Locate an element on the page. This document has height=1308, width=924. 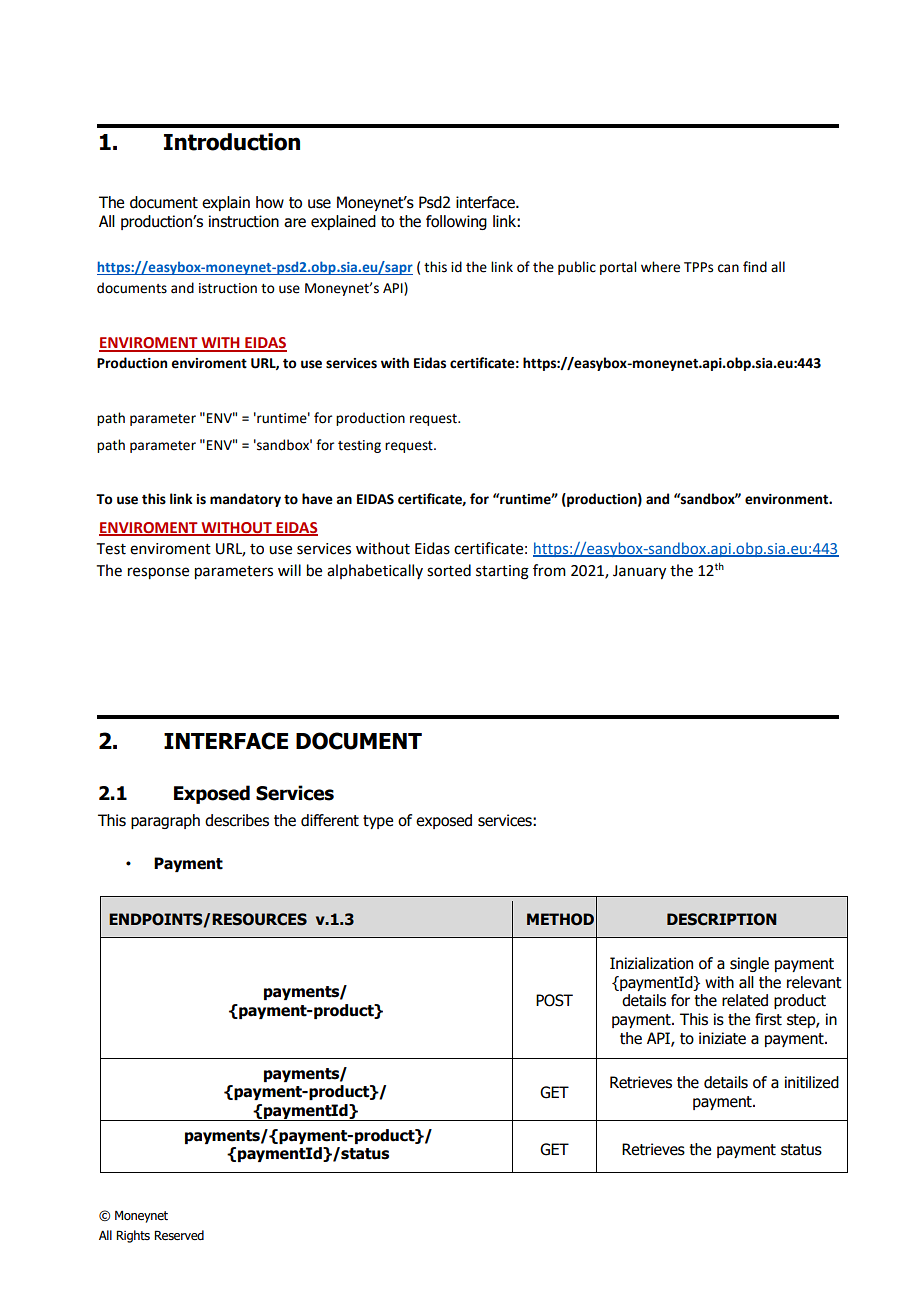
POST is located at coordinates (554, 1000).
